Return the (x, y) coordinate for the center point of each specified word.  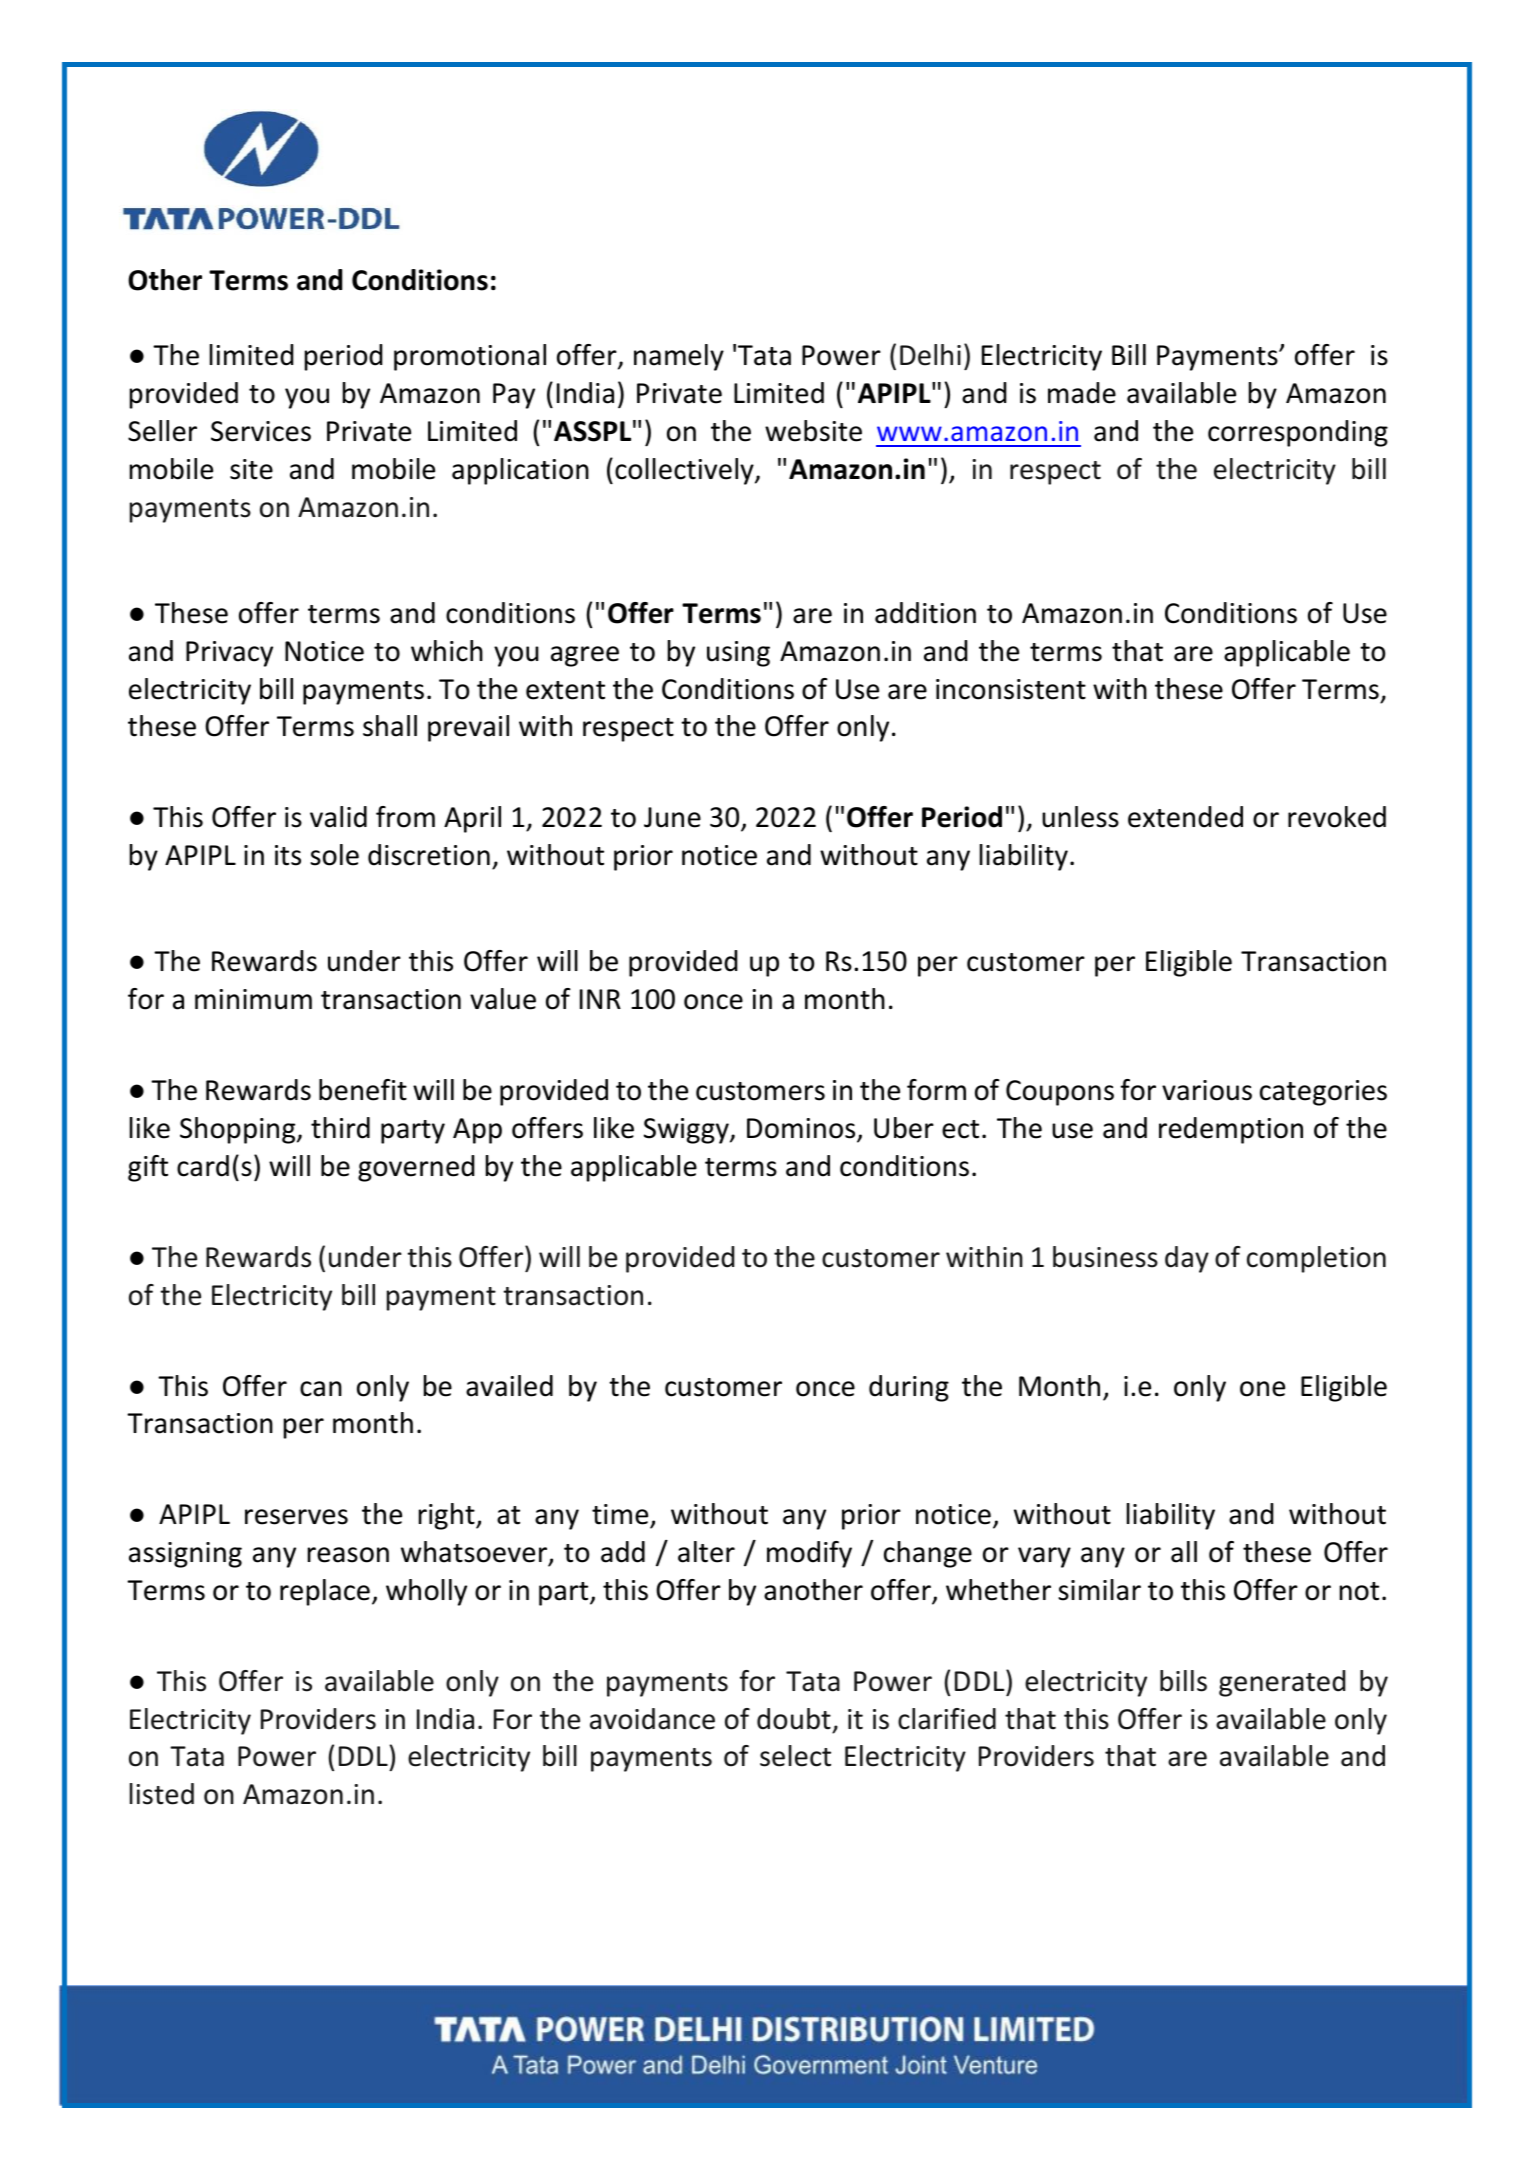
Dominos (802, 1129)
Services (261, 431)
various (1207, 1090)
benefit (363, 1090)
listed (162, 1794)
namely (679, 357)
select (795, 1756)
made (1082, 393)
